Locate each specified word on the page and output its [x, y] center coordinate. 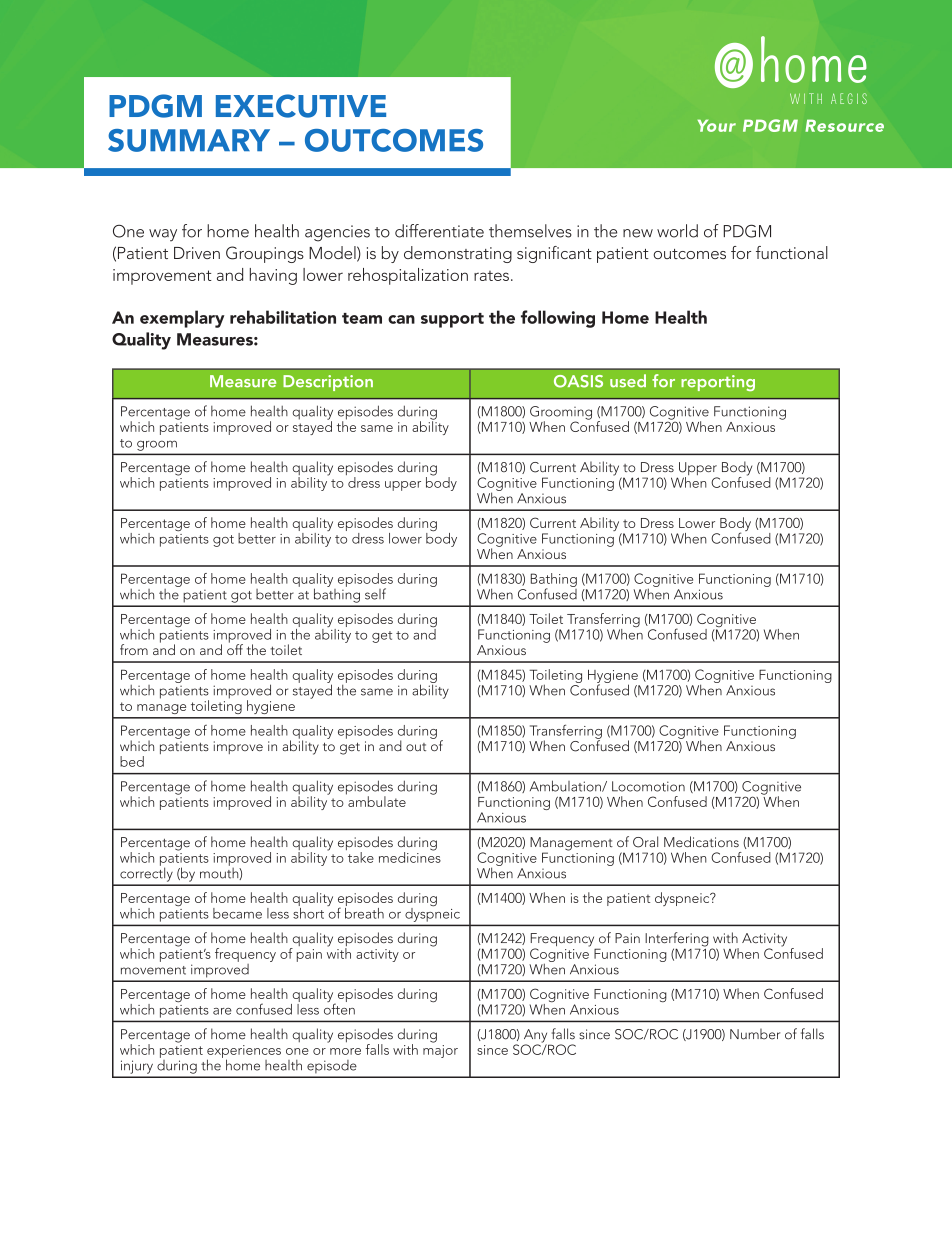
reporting [718, 383]
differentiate [439, 231]
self [375, 594]
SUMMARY [189, 140]
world [677, 231]
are [222, 1011]
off [235, 648]
